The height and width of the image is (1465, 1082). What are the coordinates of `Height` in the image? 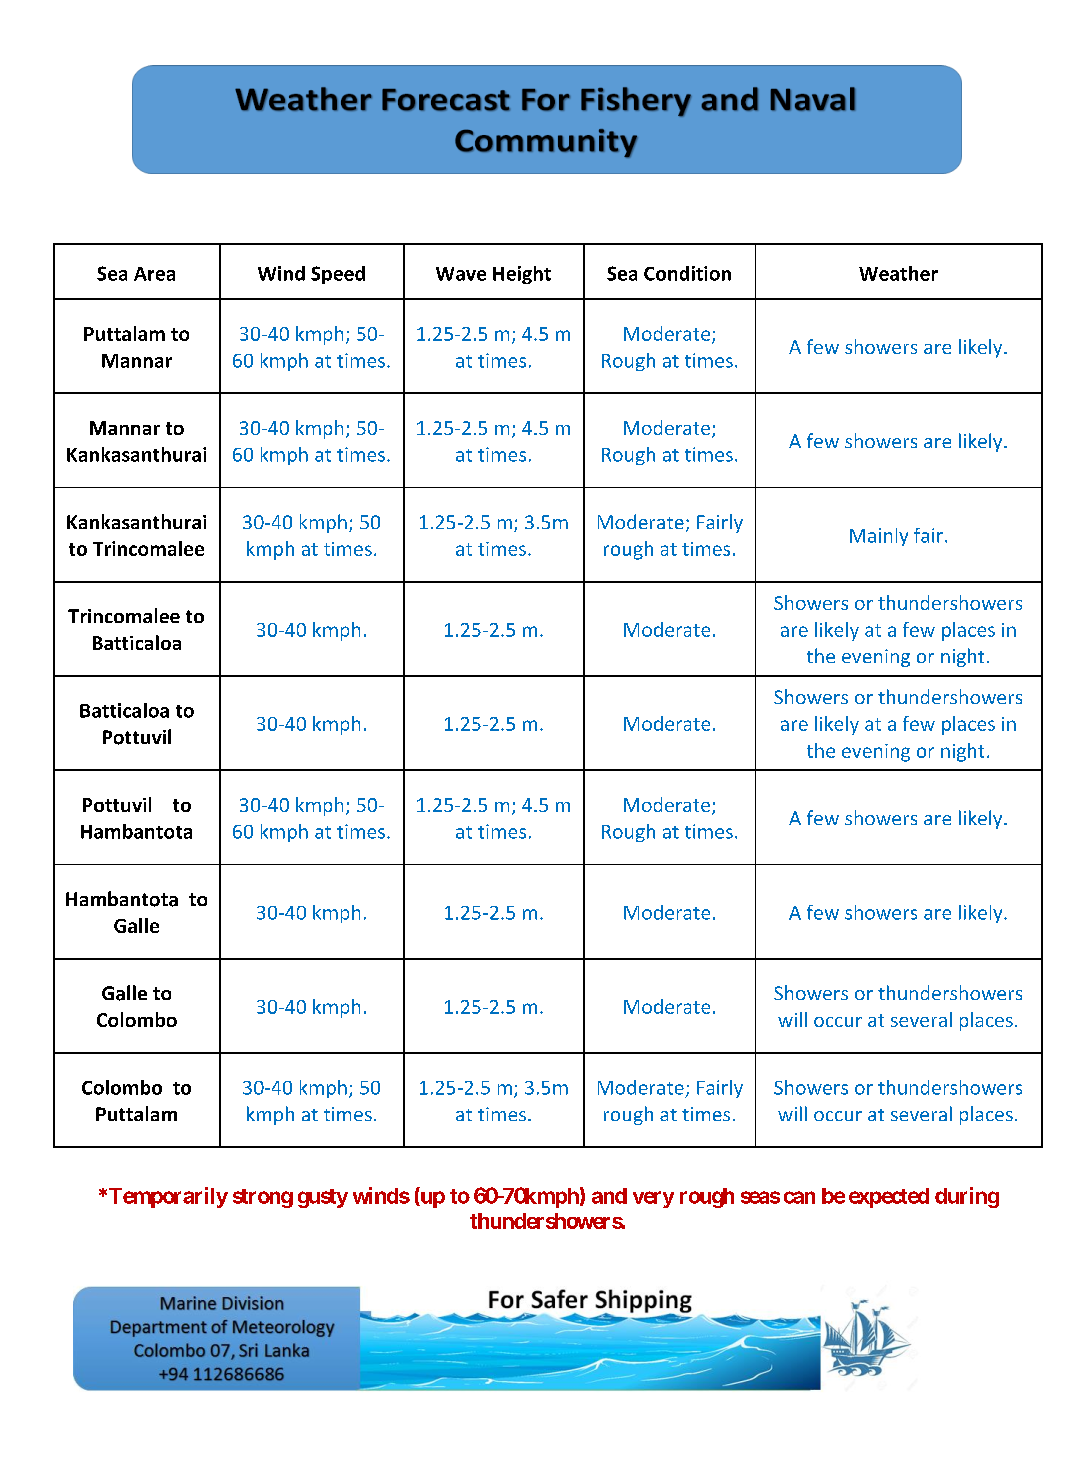 It's located at (522, 275).
